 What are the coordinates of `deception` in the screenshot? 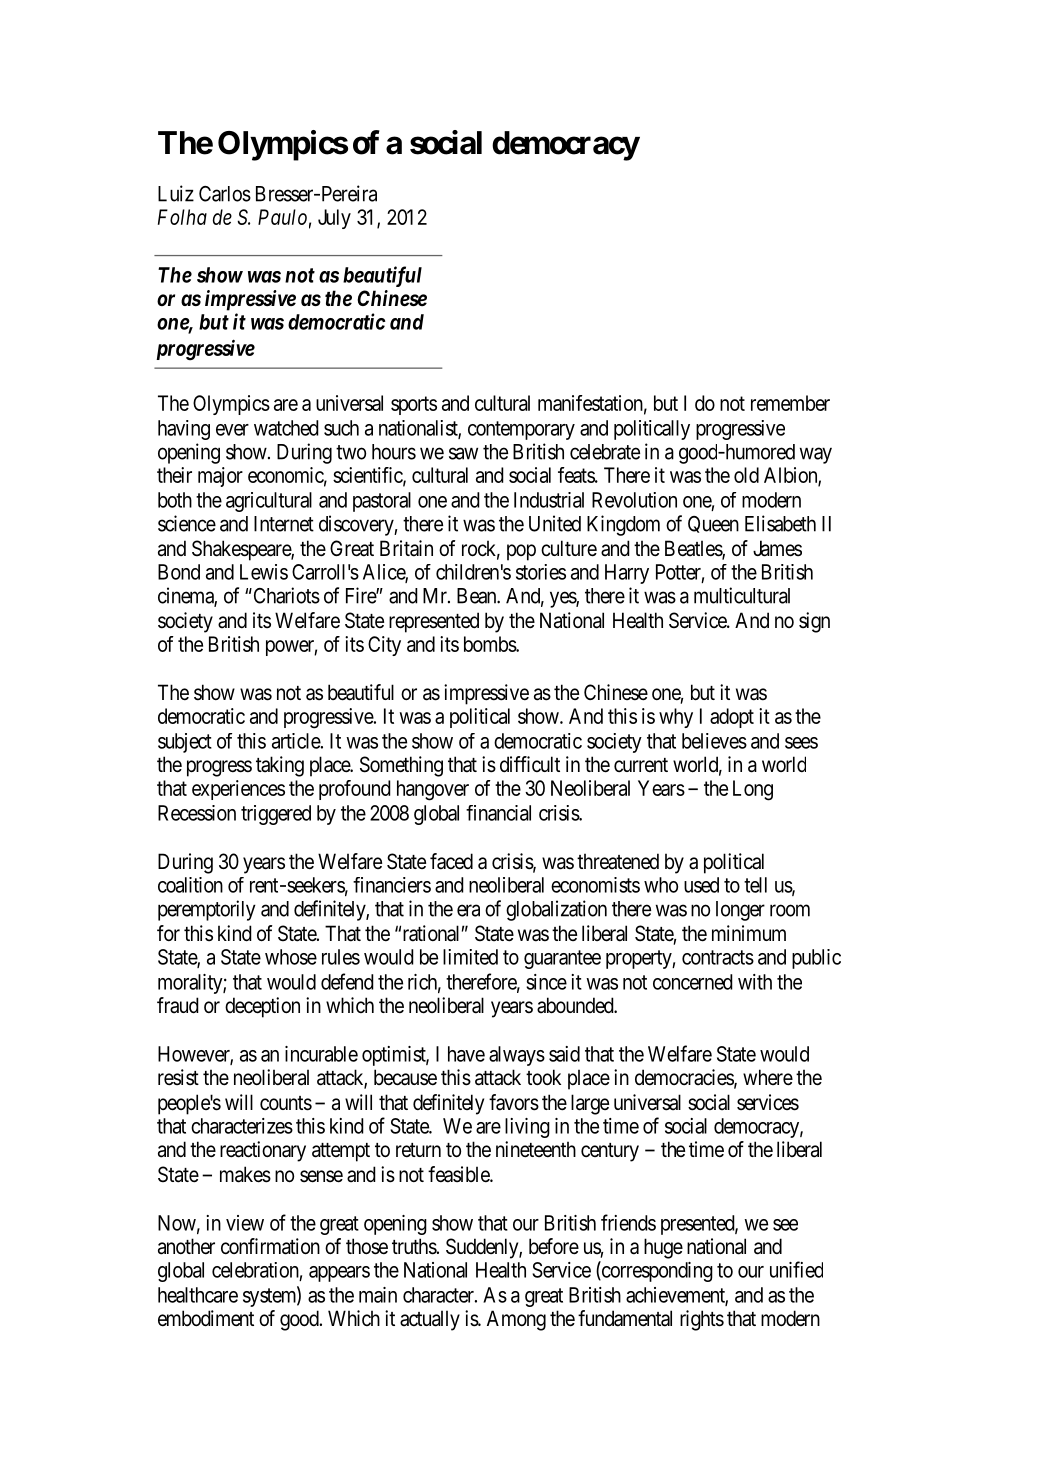 It's located at (262, 1007).
